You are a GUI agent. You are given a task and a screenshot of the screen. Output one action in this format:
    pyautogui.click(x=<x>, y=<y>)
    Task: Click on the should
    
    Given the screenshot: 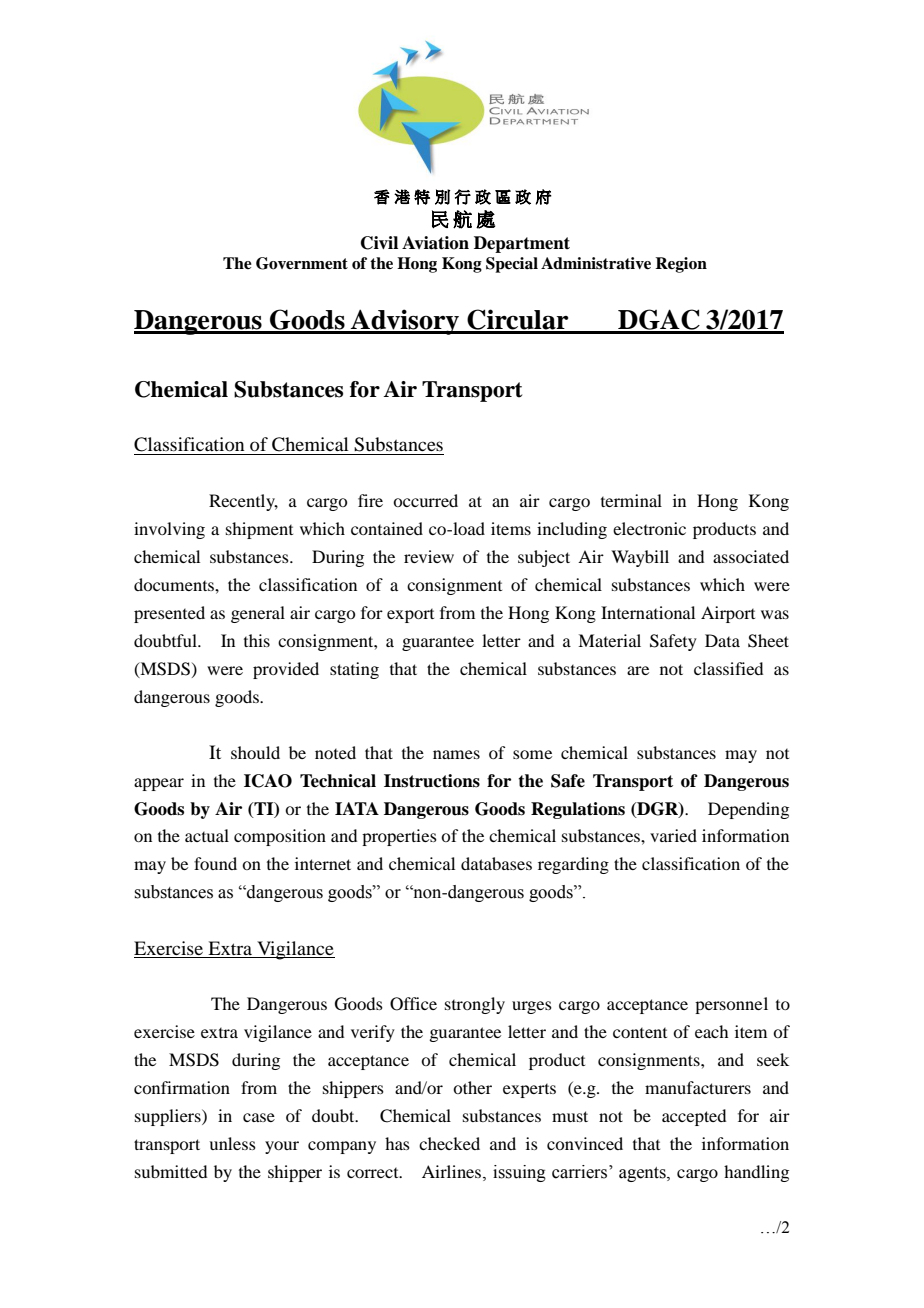 What is the action you would take?
    pyautogui.click(x=255, y=752)
